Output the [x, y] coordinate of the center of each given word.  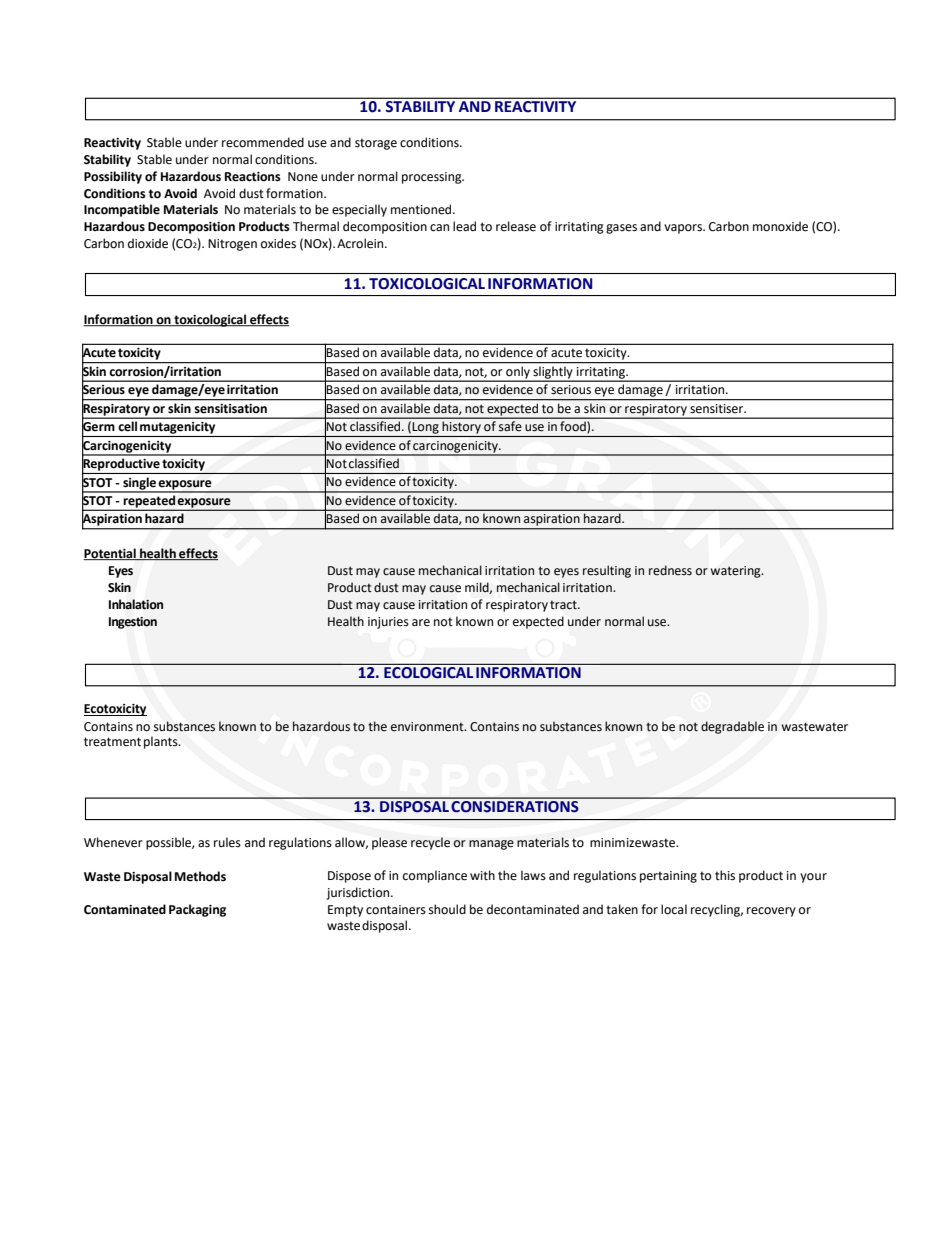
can [439, 228]
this [725, 875]
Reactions [253, 177]
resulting [607, 571]
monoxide [780, 226]
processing [433, 178]
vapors [684, 229]
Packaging [197, 910]
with [482, 875]
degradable [732, 727]
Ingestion [133, 623]
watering [737, 572]
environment [428, 727]
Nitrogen [232, 245]
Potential [110, 554]
